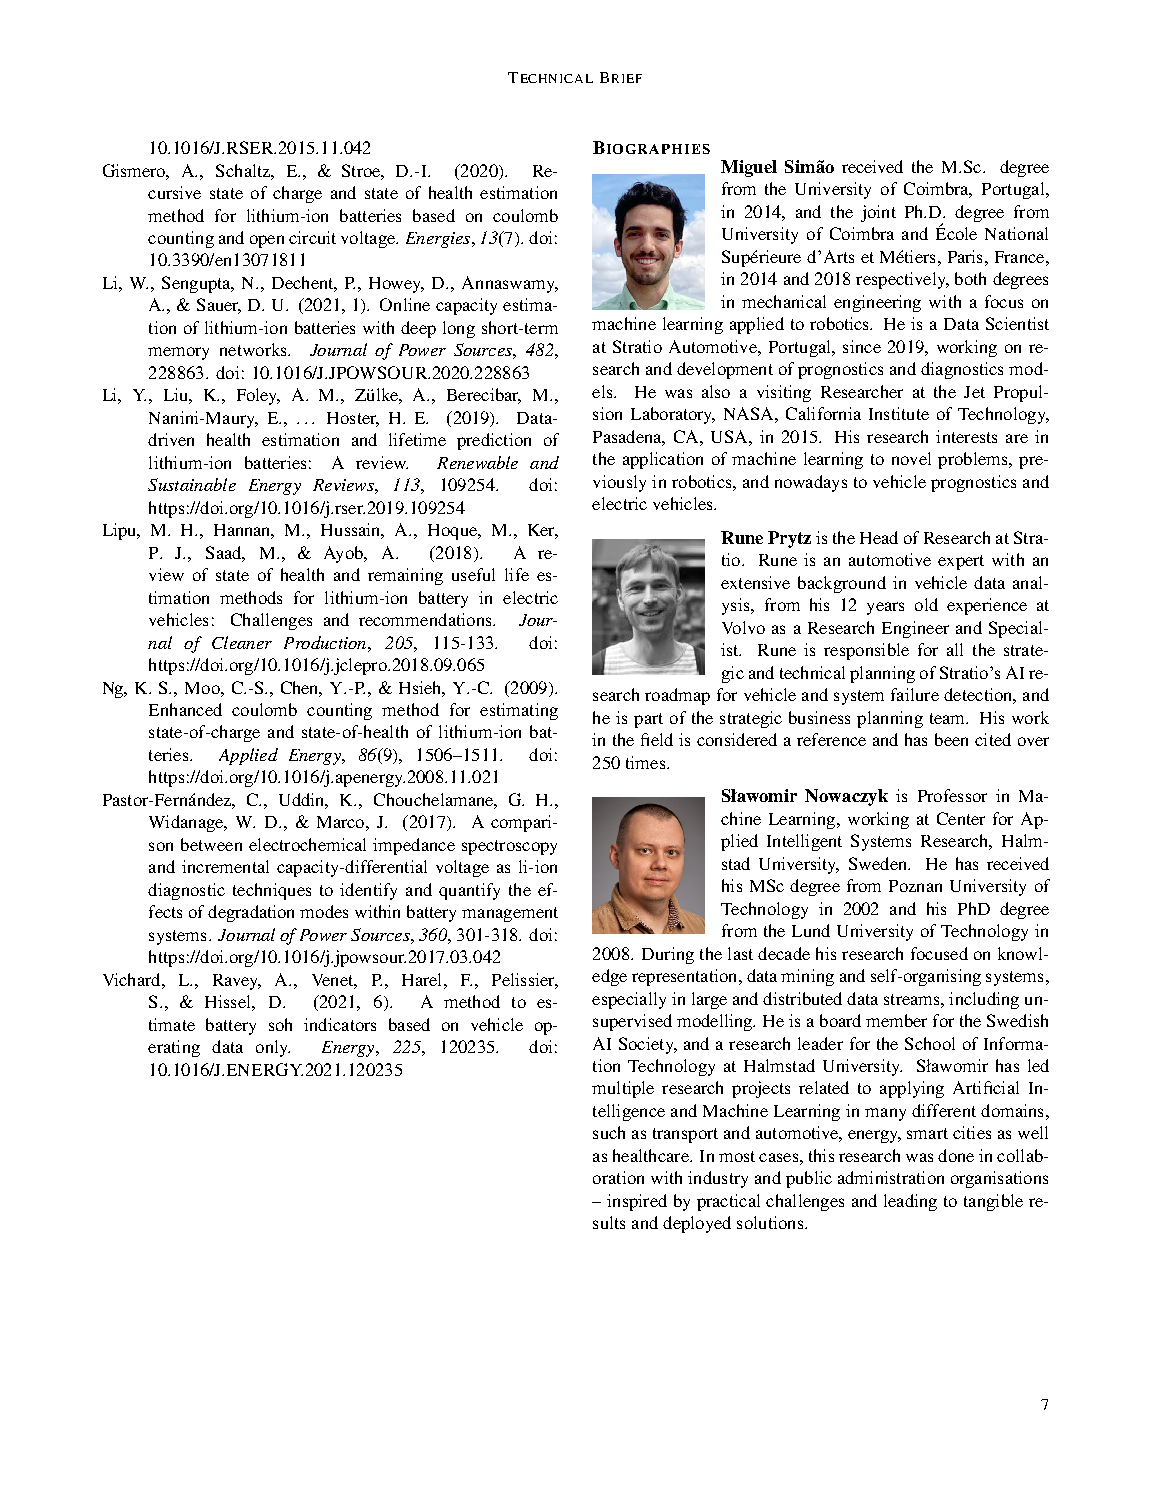 The image size is (1151, 1489). Describe the element at coordinates (312, 237) in the screenshot. I see `circuit` at that location.
